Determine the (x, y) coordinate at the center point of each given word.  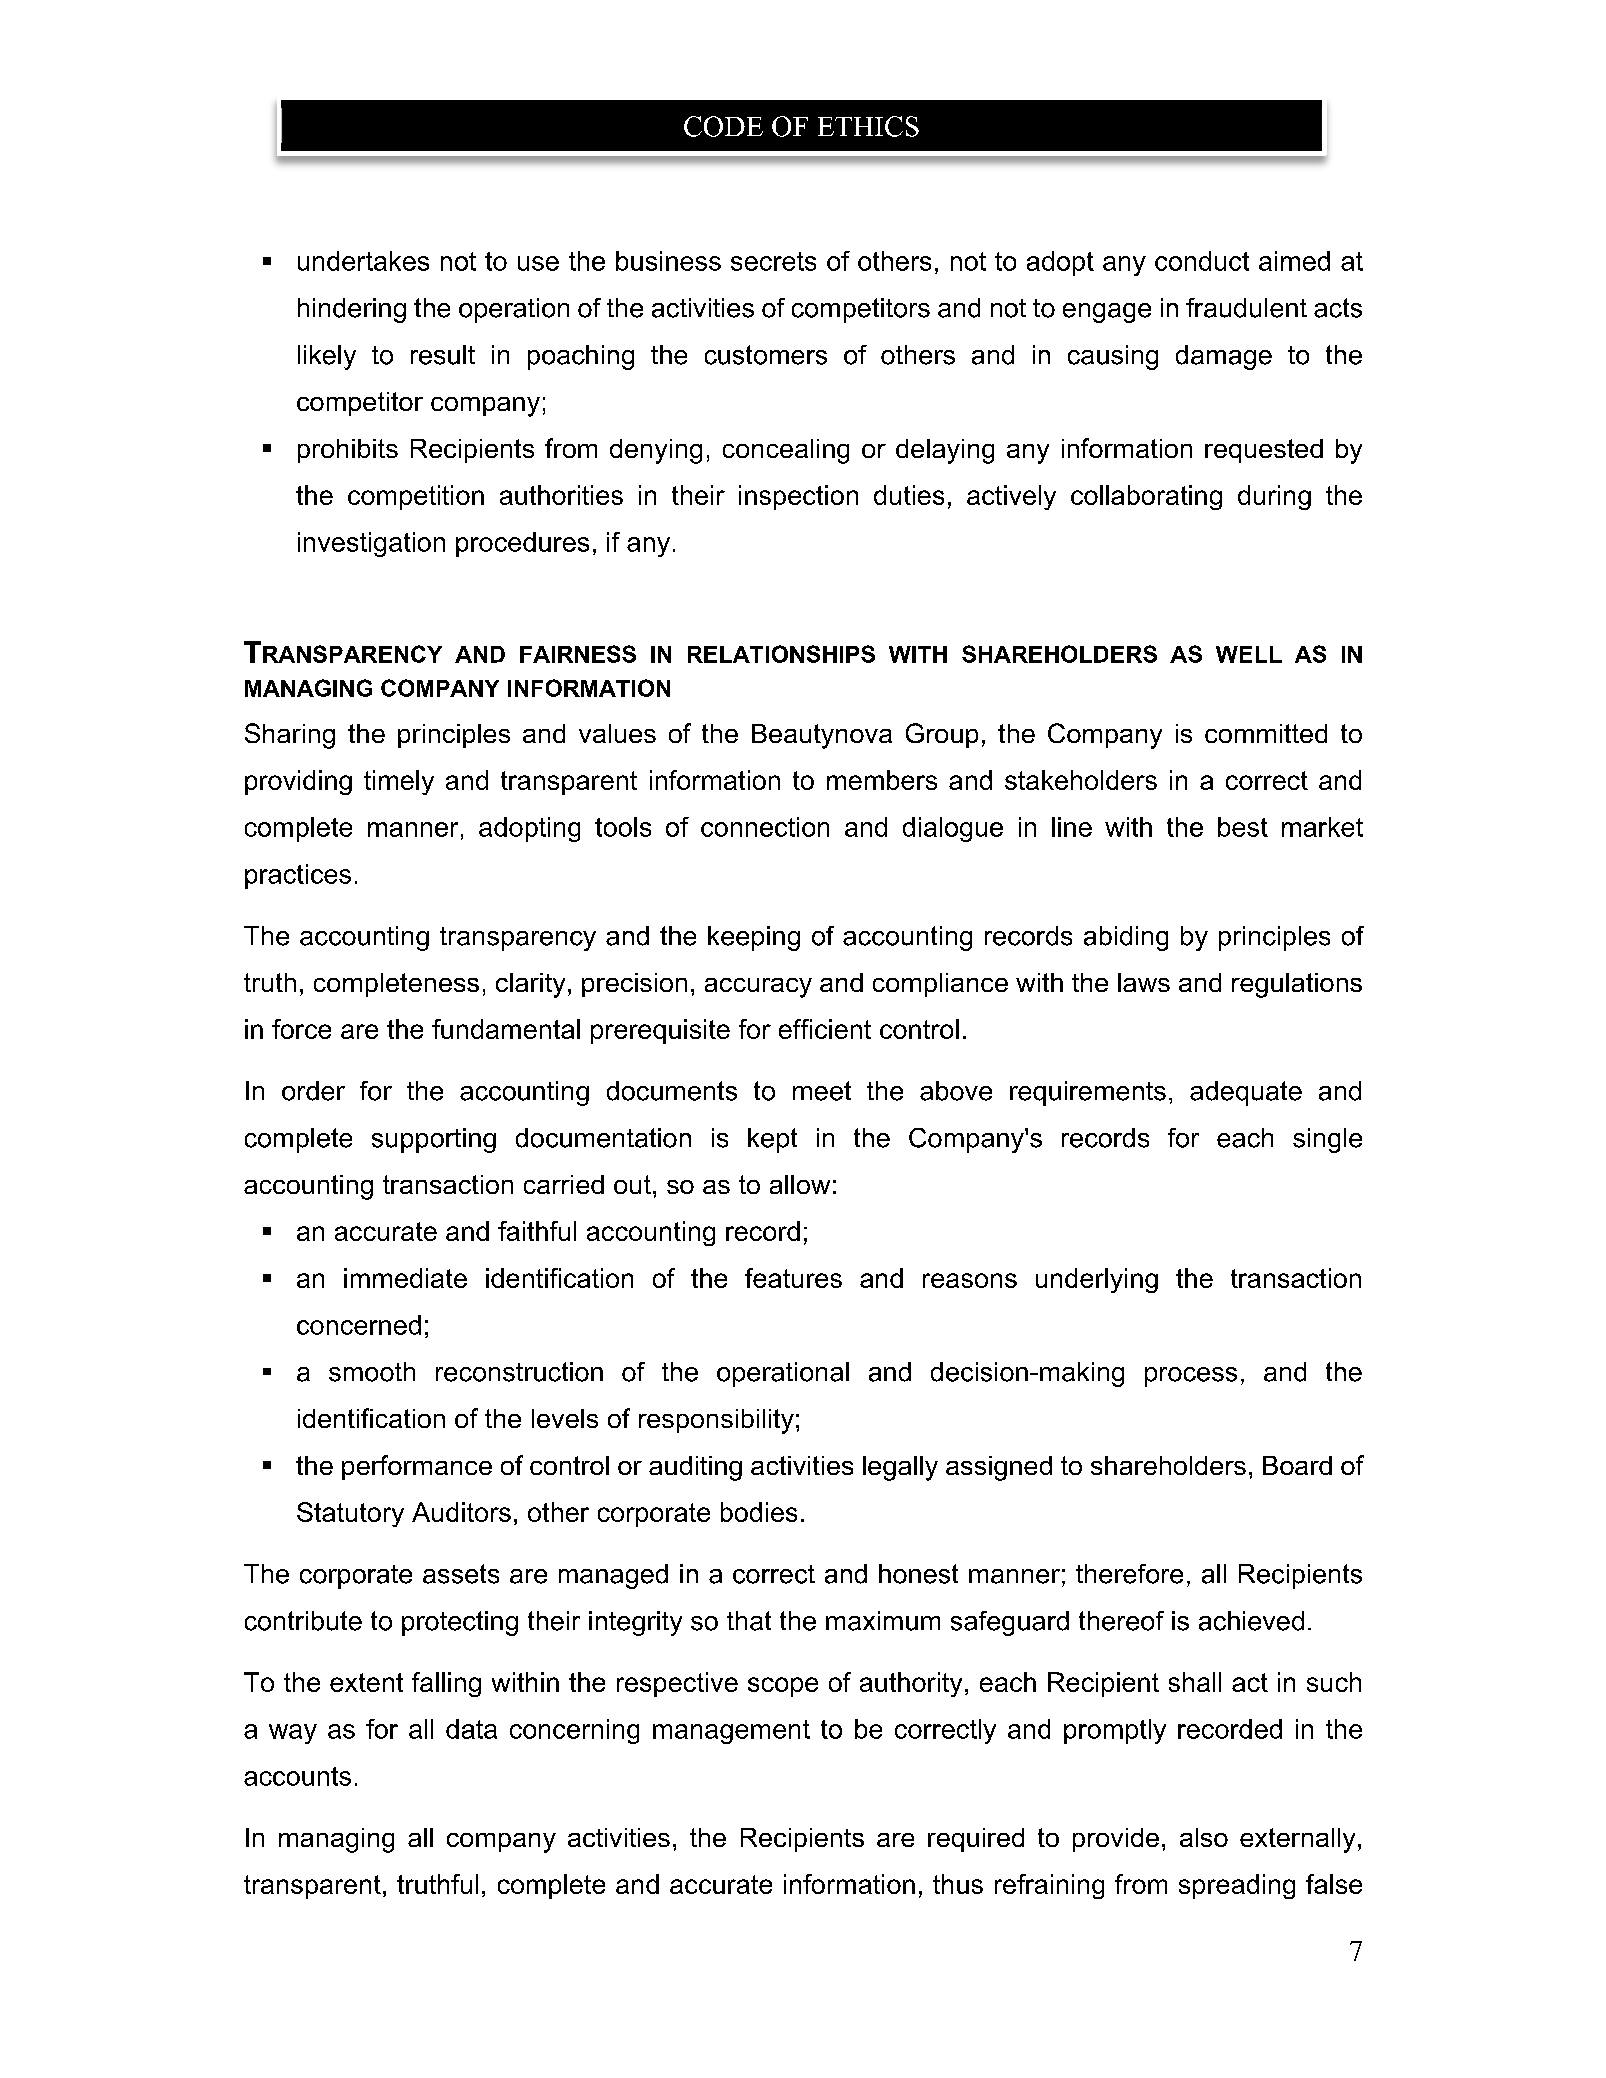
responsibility (716, 1421)
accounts (297, 1776)
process (1191, 1377)
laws (1144, 982)
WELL (1249, 654)
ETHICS (868, 126)
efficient (825, 1029)
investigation (371, 544)
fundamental (506, 1029)
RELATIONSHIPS (781, 654)
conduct (1202, 261)
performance (417, 1467)
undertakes (363, 261)
